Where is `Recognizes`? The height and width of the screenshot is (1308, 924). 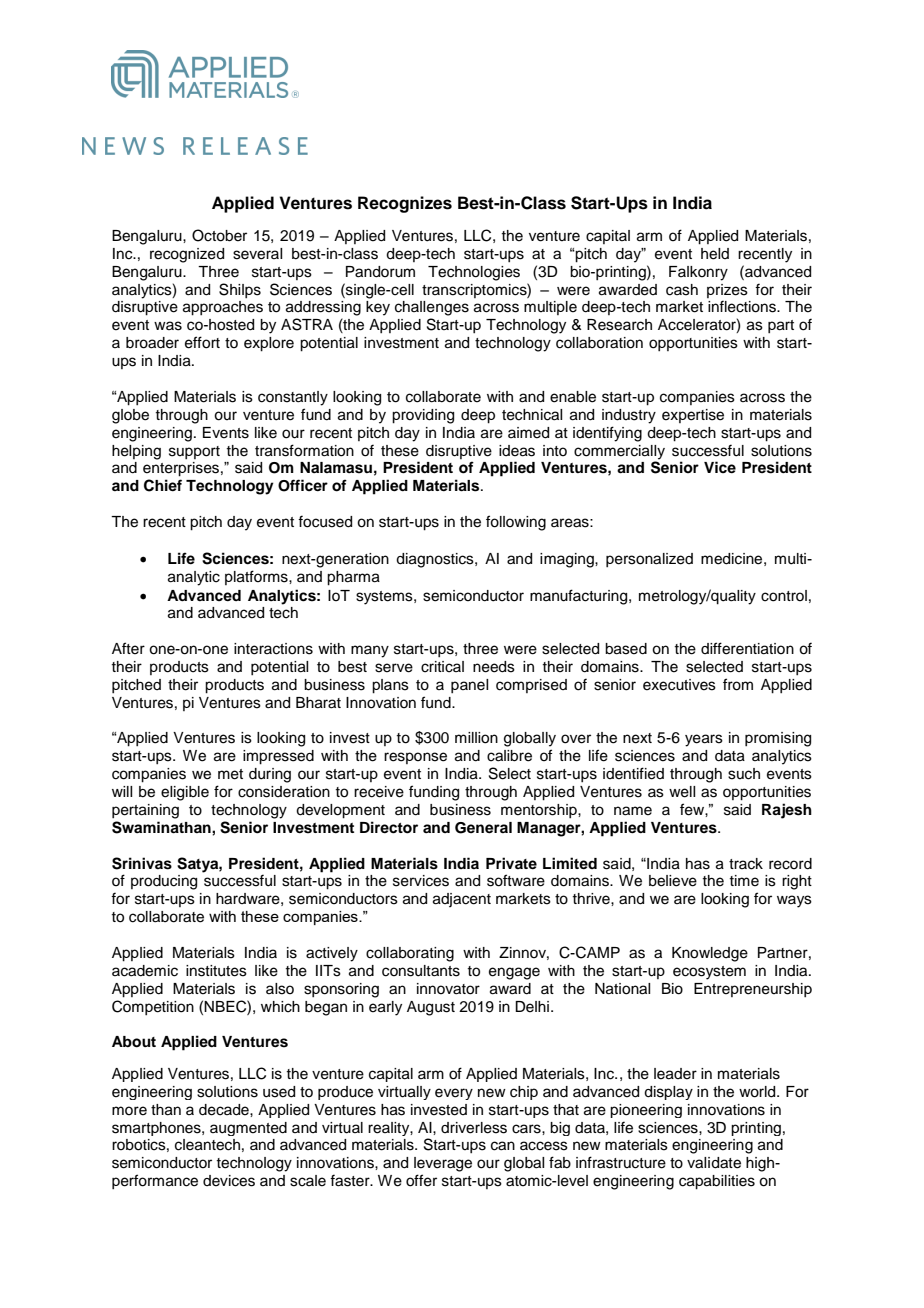 Recognizes is located at coordinates (405, 204).
